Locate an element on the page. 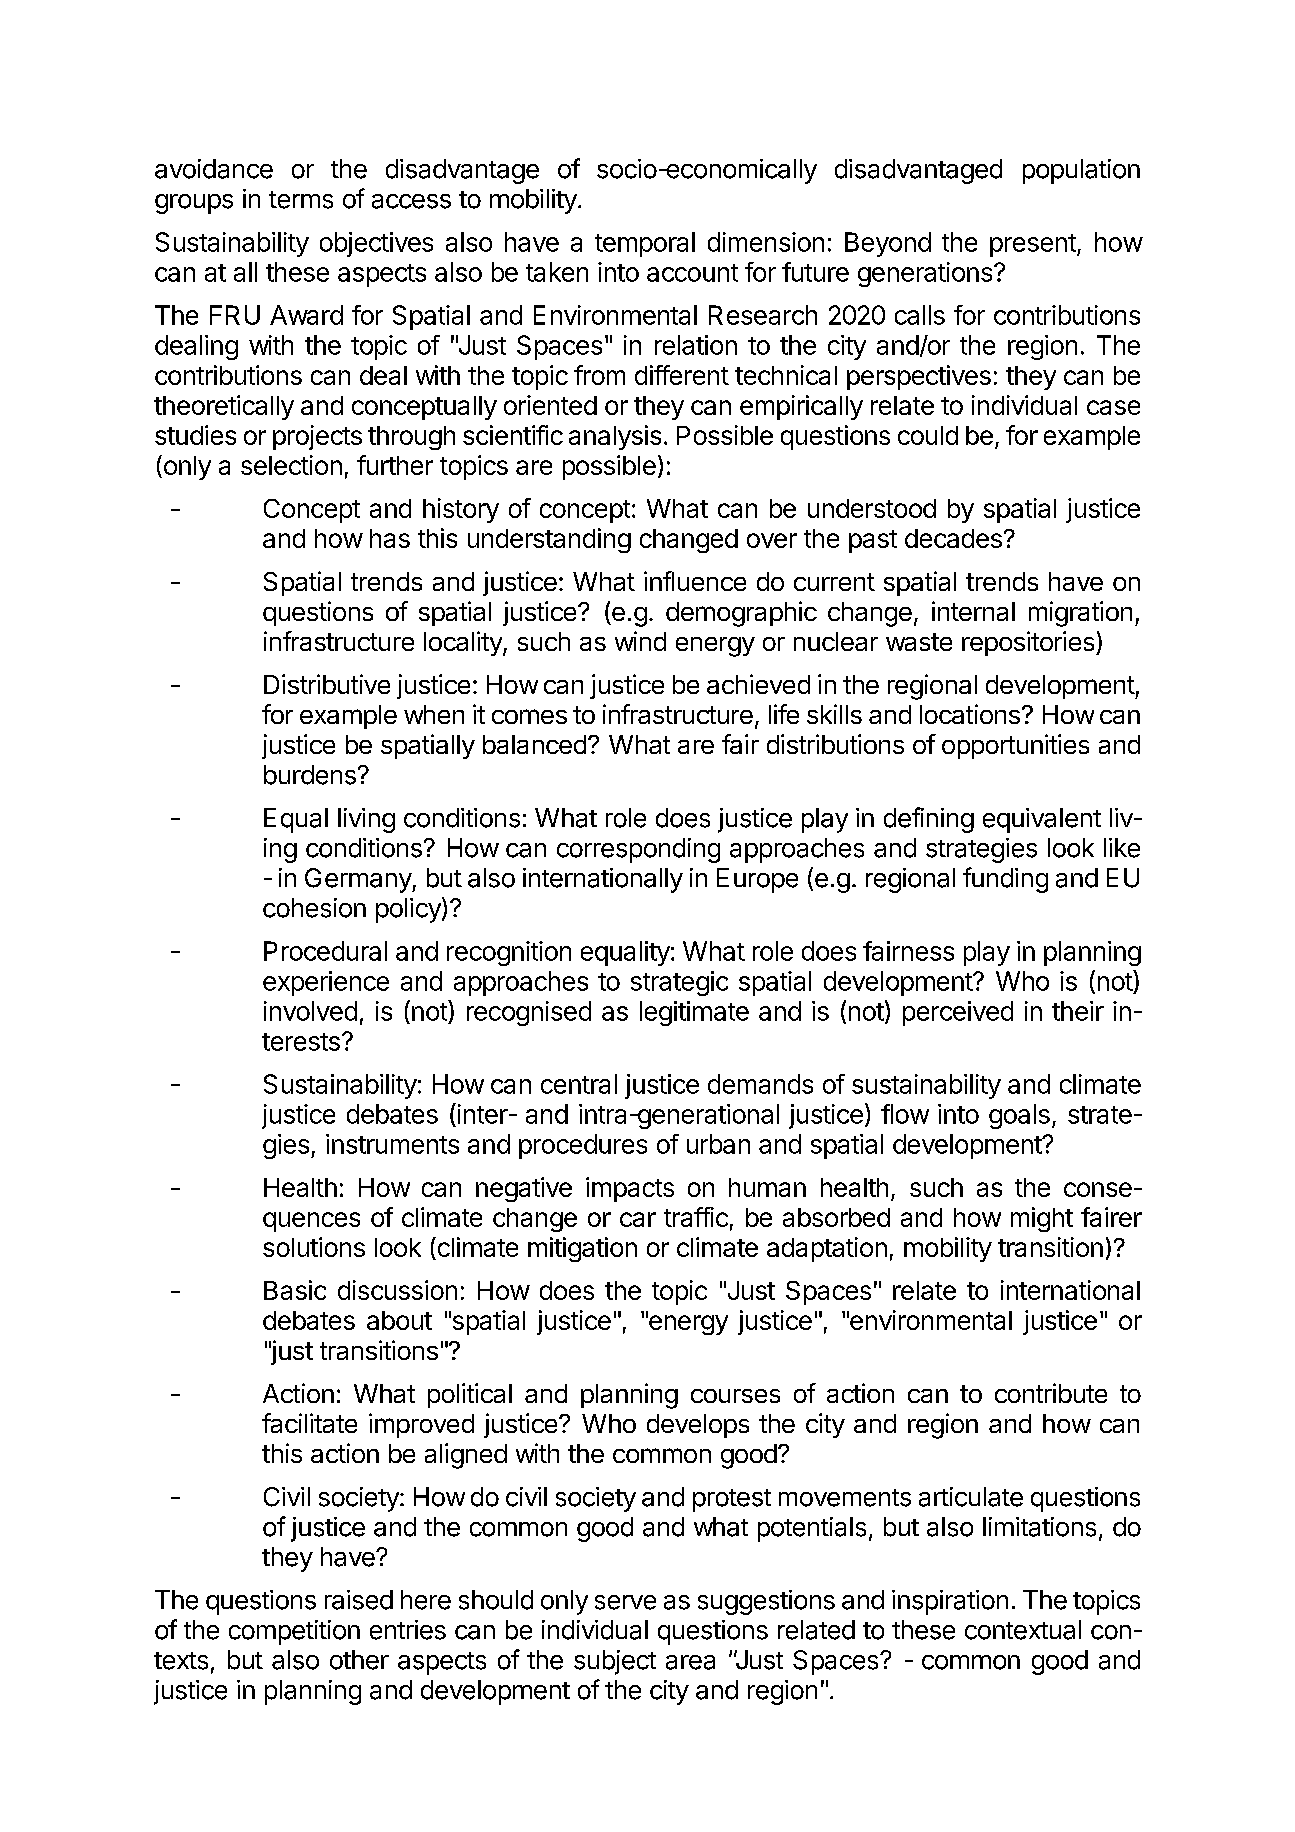  serve is located at coordinates (625, 1602).
